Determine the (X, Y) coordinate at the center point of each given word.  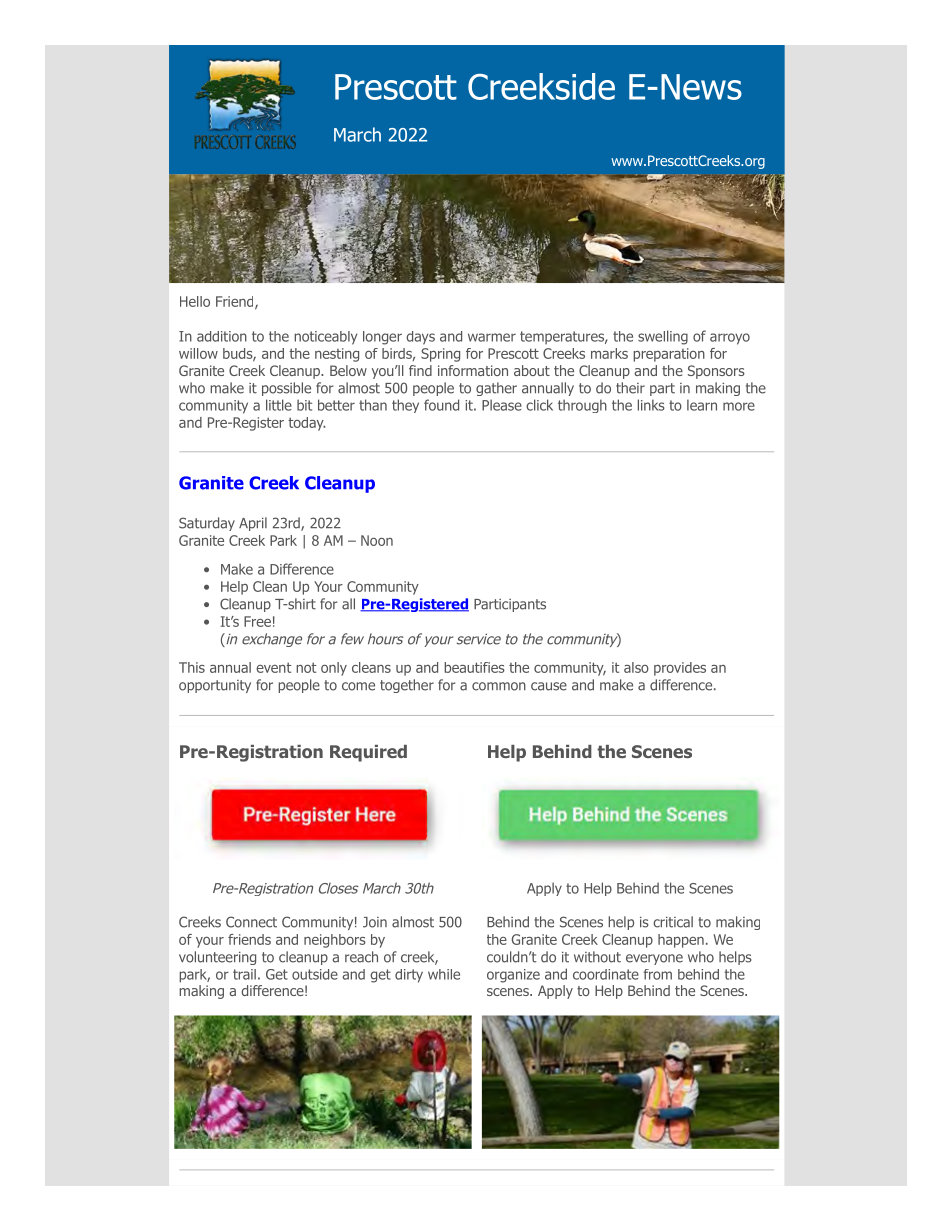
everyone (654, 959)
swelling (663, 337)
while (444, 974)
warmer (492, 337)
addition (222, 336)
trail (244, 974)
